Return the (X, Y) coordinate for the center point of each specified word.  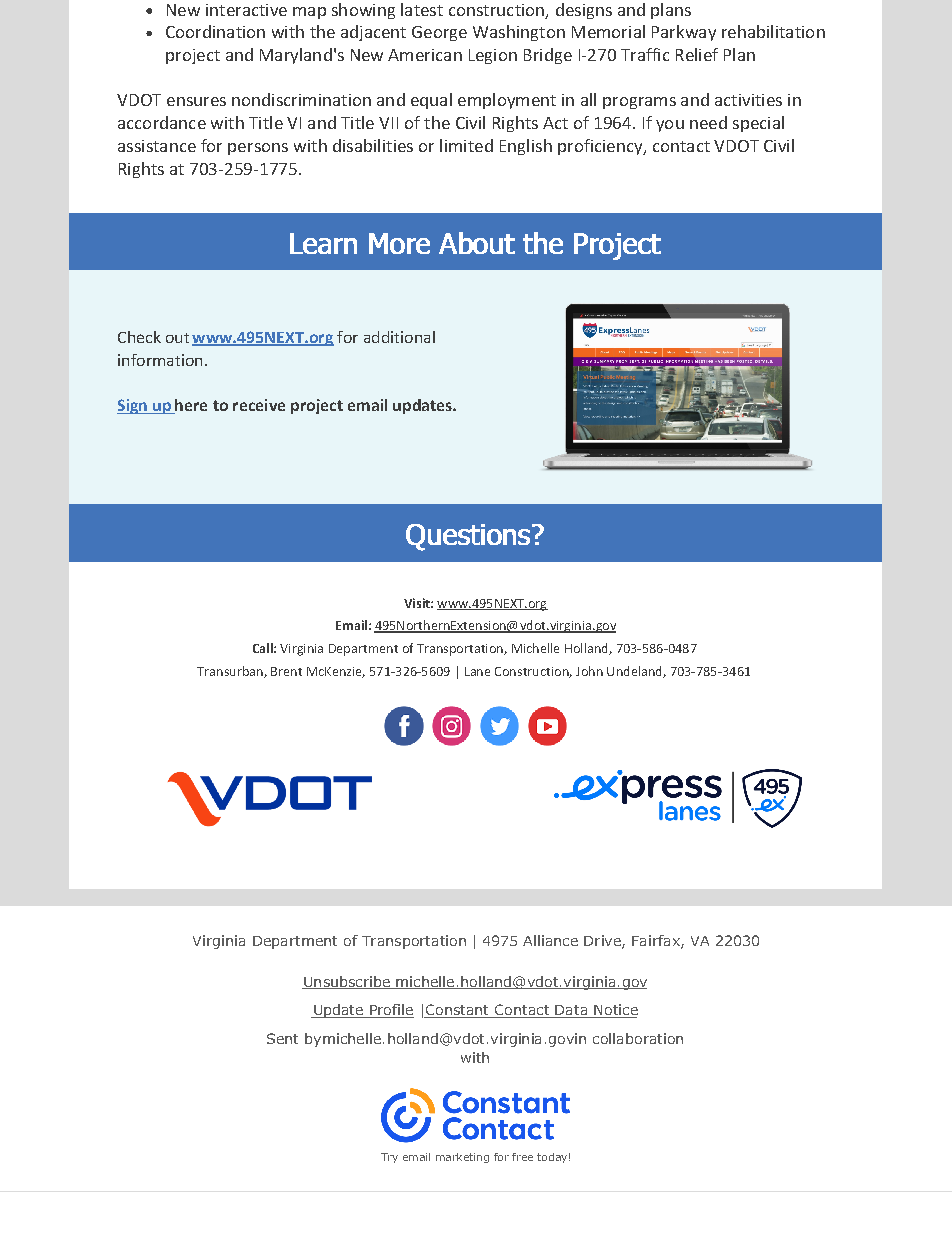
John (589, 671)
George (439, 33)
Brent (286, 671)
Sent (282, 1038)
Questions (468, 537)
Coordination (215, 31)
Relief (697, 54)
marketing (462, 1158)
